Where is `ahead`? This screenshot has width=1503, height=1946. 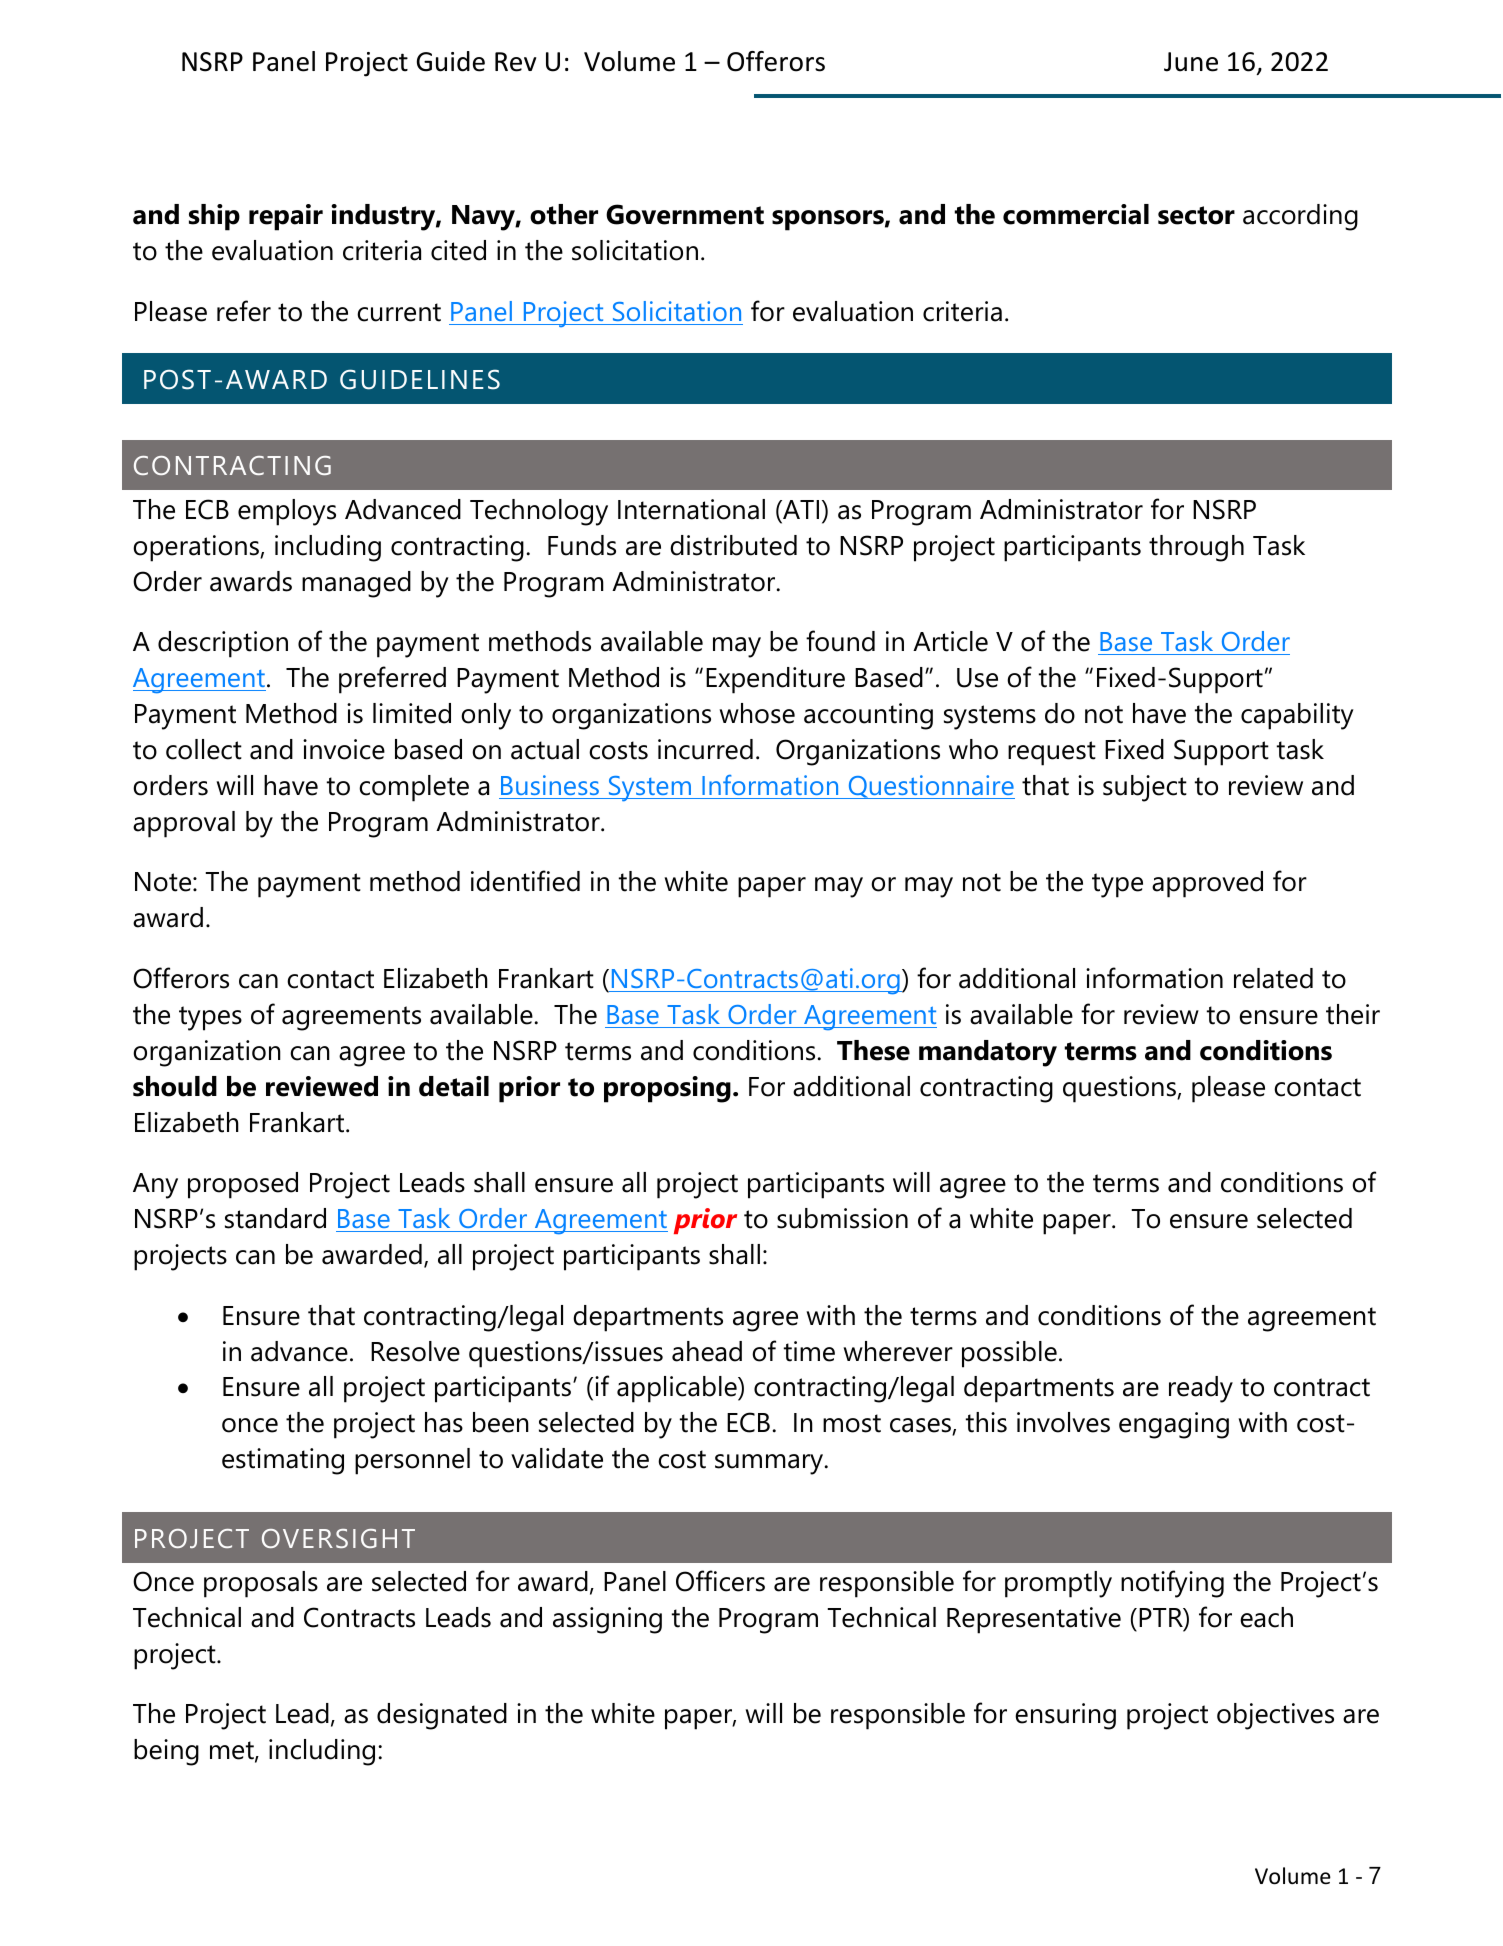
ahead is located at coordinates (707, 1351).
